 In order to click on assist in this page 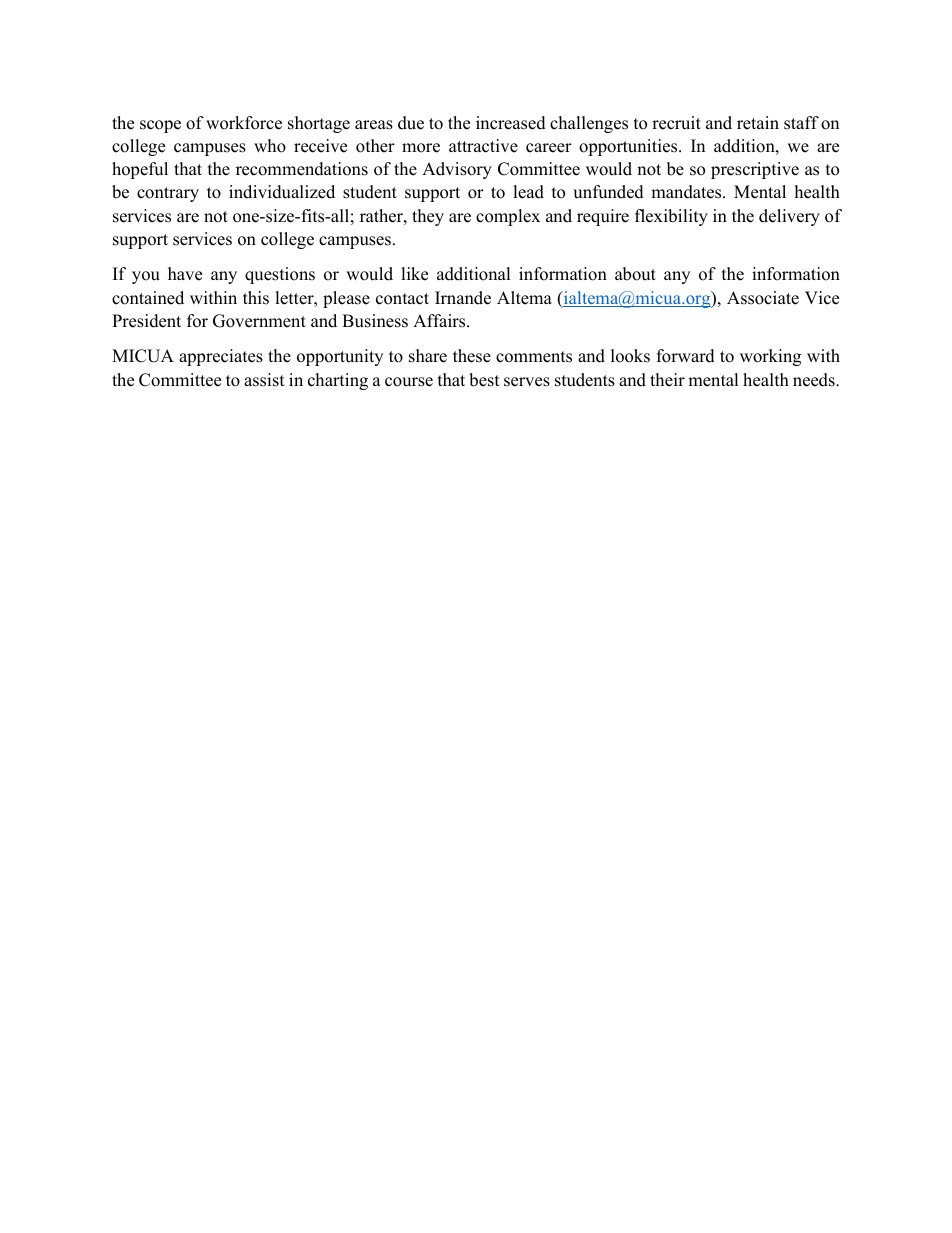, I will do `click(264, 380)`.
